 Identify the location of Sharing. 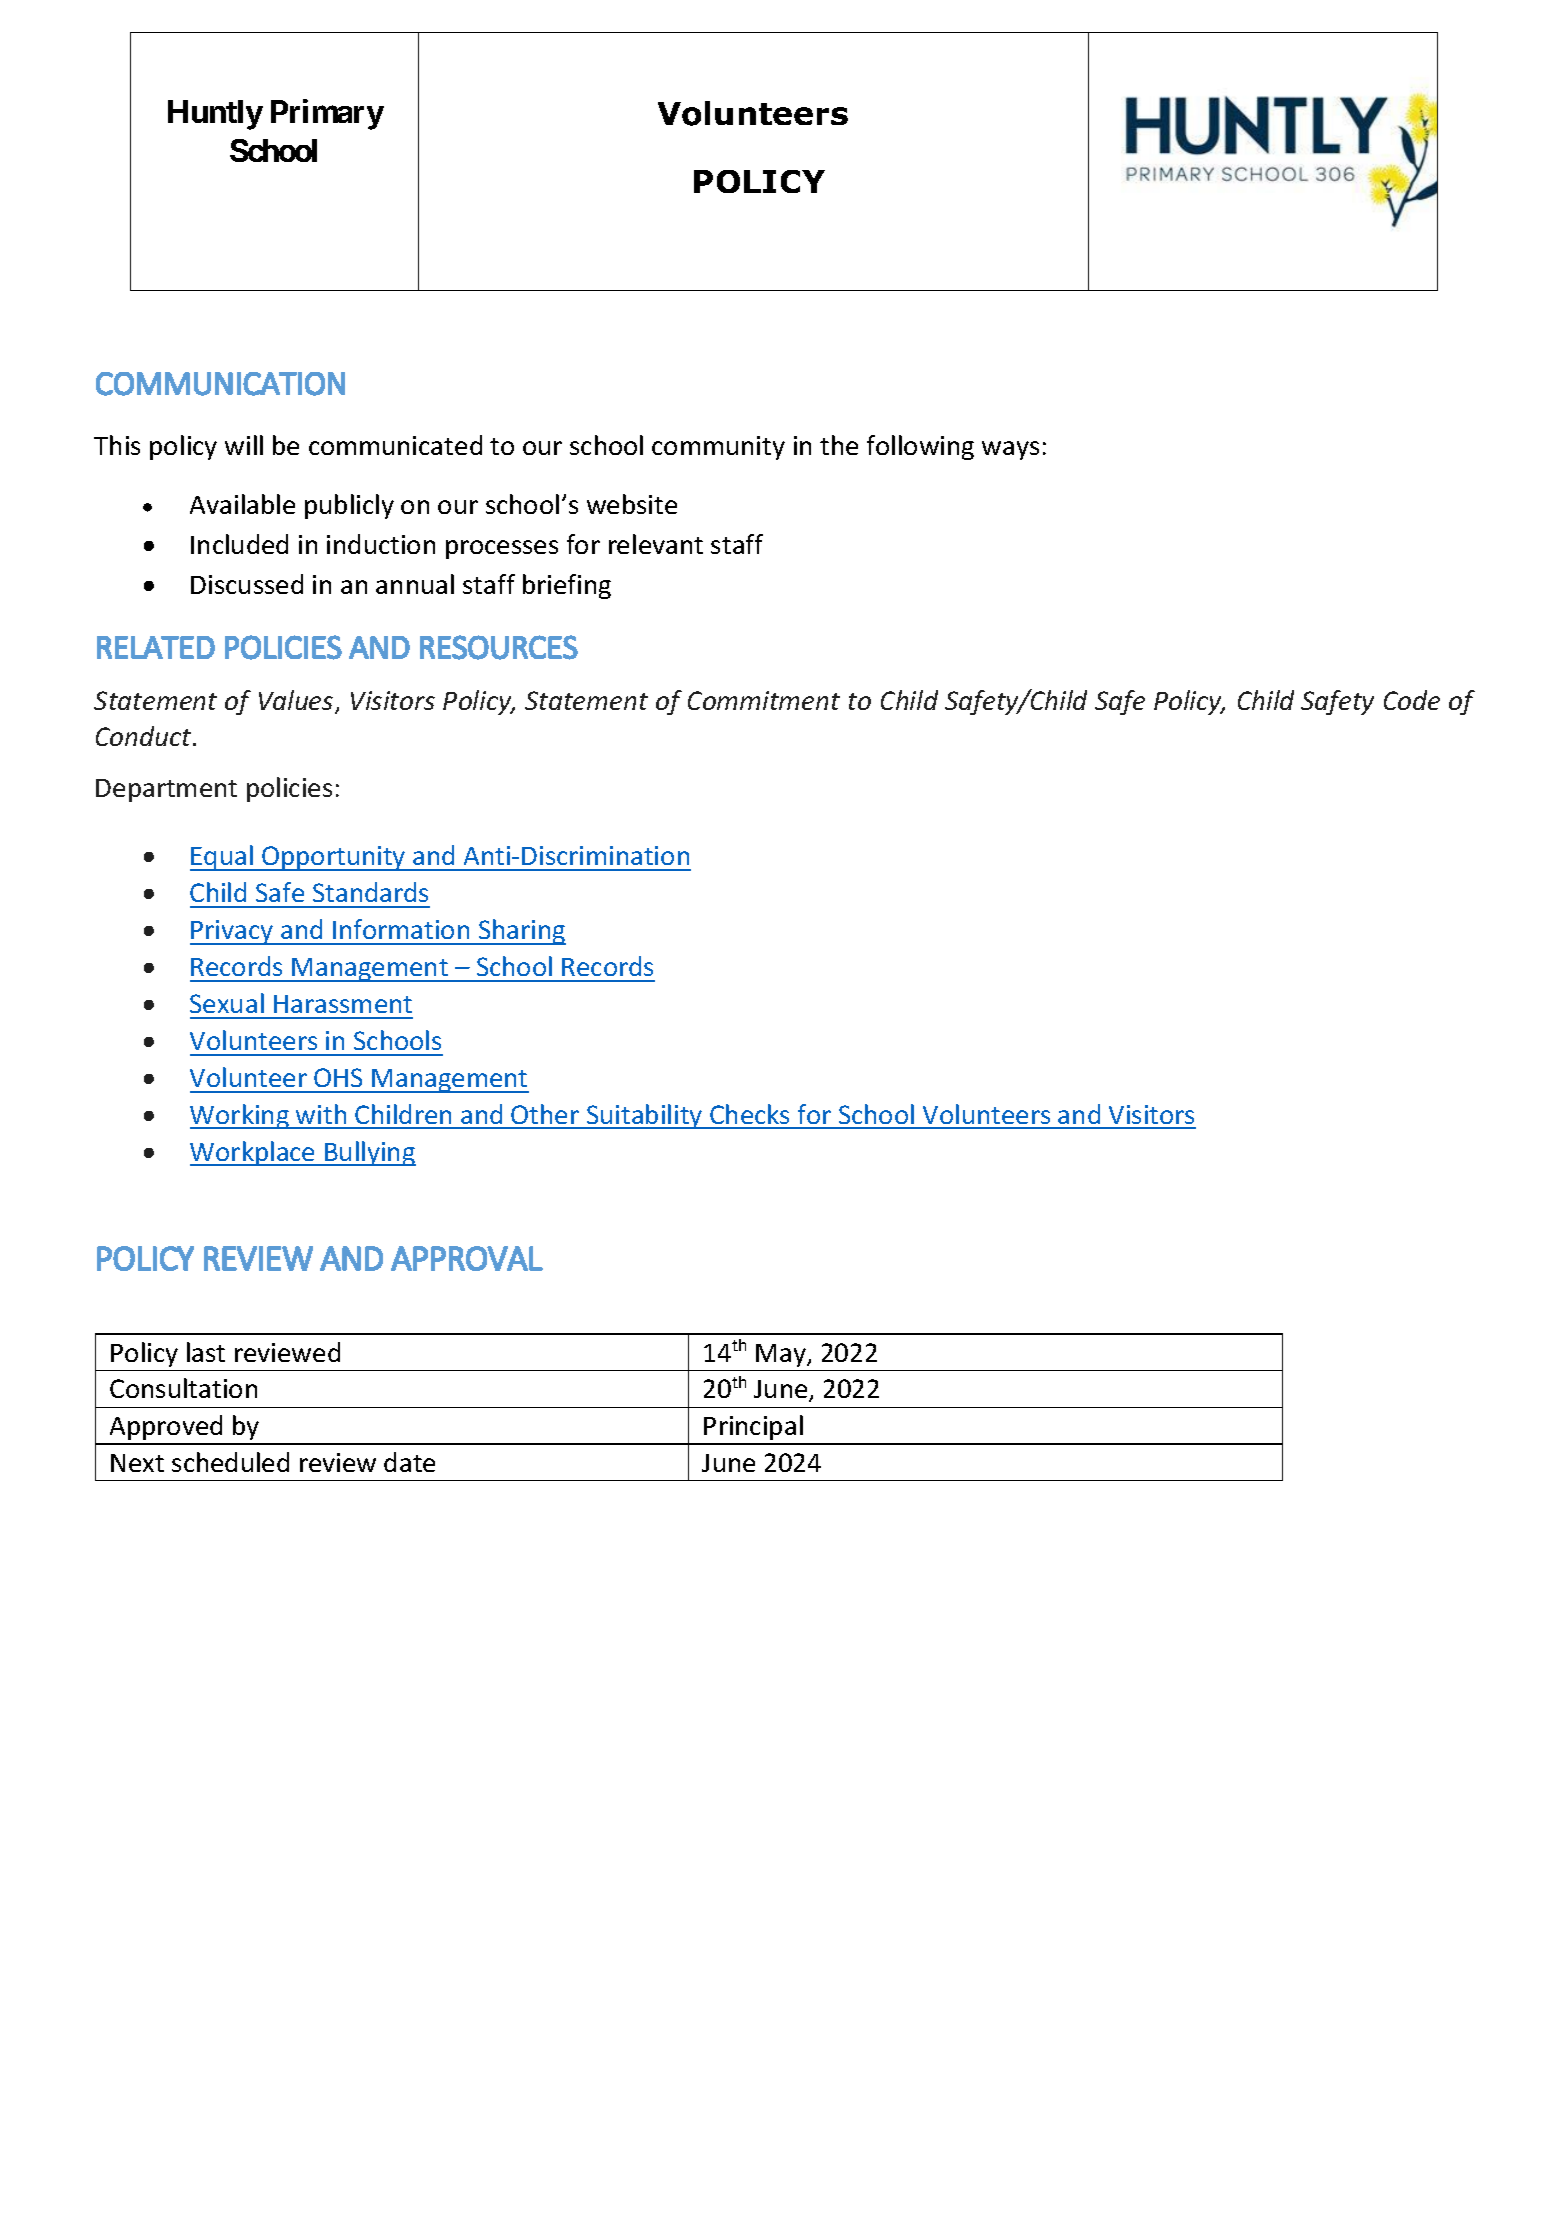
(521, 932).
